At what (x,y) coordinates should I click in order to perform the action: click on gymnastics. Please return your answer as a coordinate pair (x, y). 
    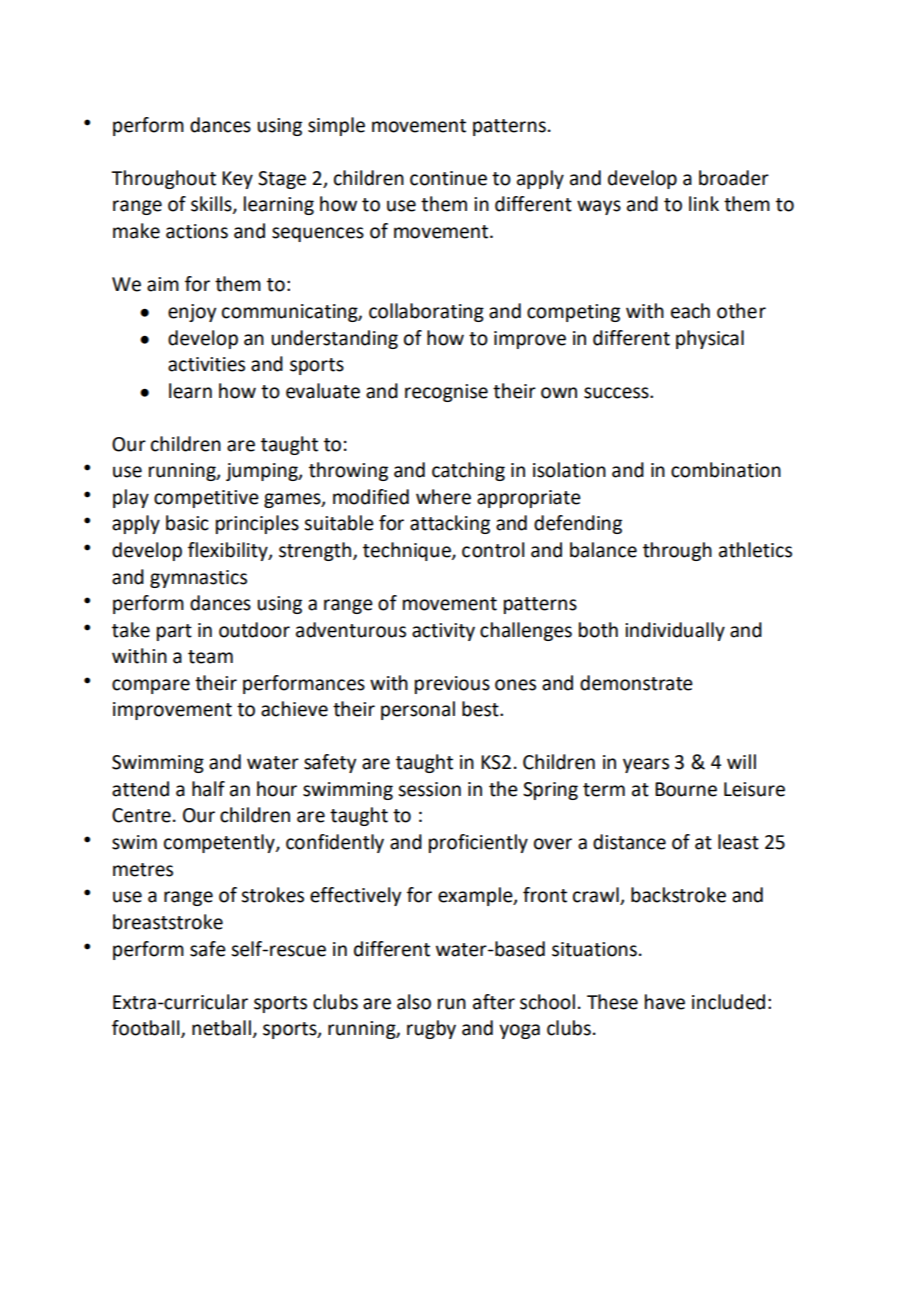
    Looking at the image, I should click on (198, 579).
